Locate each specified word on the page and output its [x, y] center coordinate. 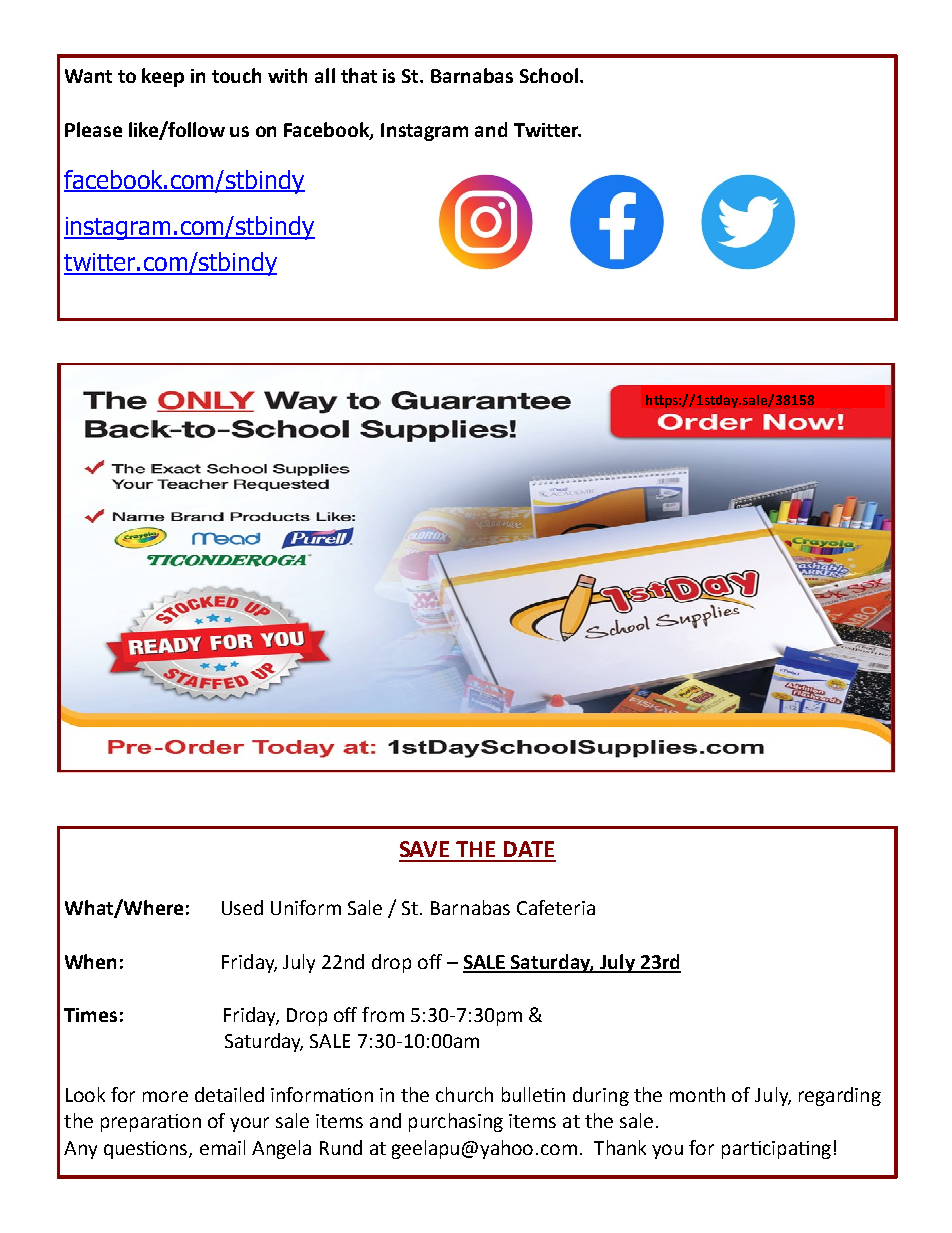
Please [93, 129]
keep [163, 77]
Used [242, 907]
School [550, 75]
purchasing [456, 1122]
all [325, 75]
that [359, 75]
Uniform [306, 907]
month [697, 1094]
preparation [151, 1123]
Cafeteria [556, 907]
